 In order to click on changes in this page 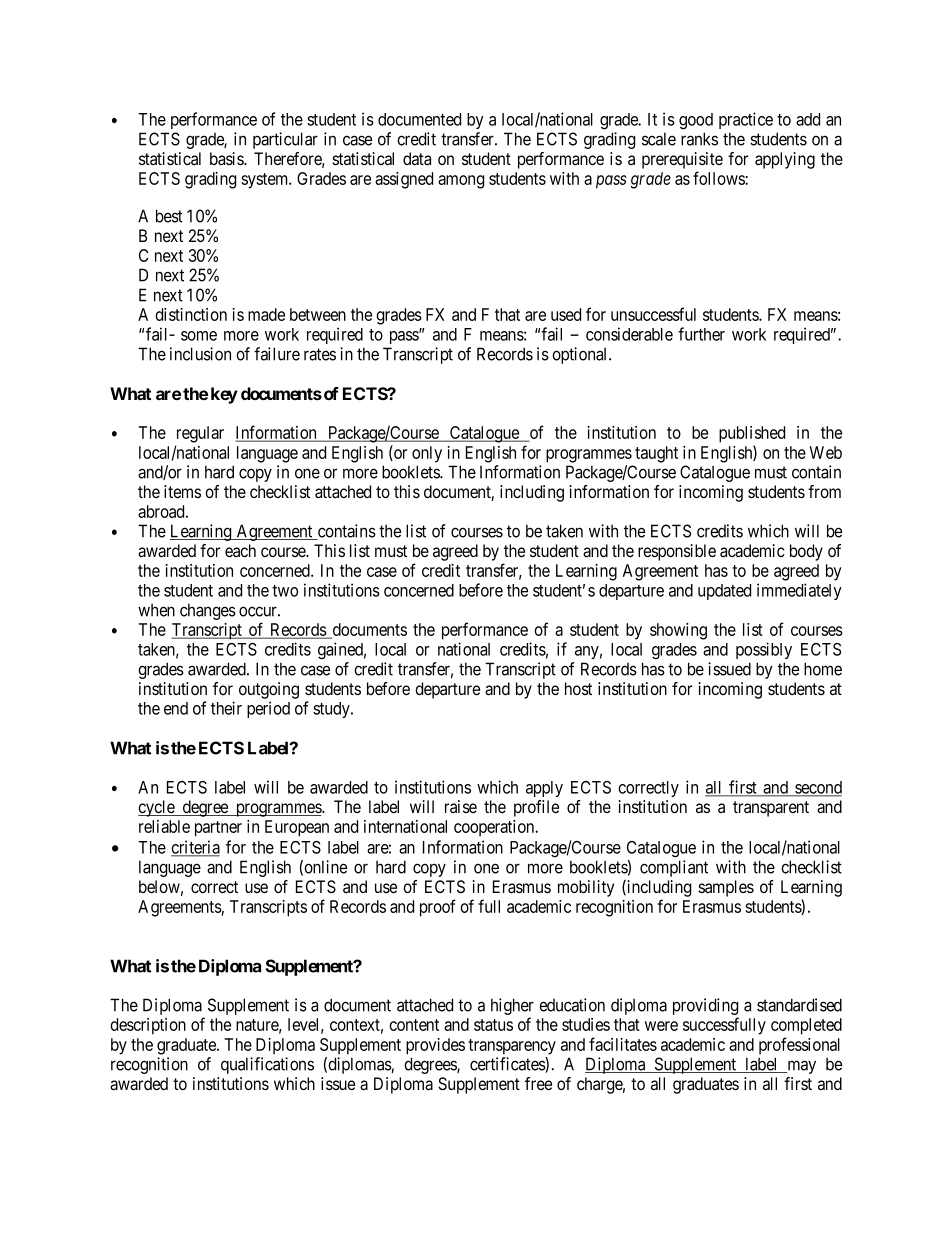, I will do `click(208, 611)`.
